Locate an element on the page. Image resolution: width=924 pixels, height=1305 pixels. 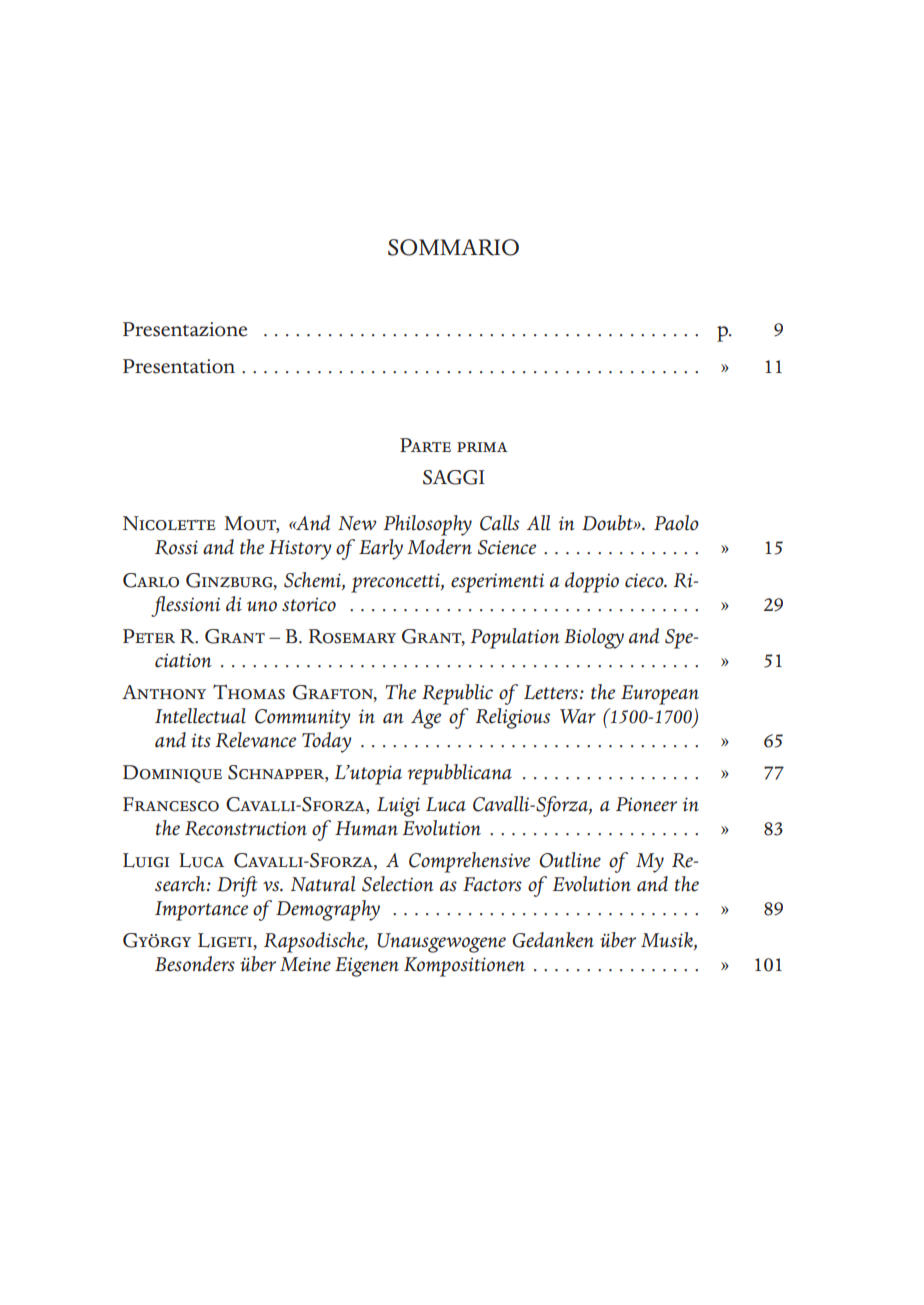
Biology is located at coordinates (594, 638).
